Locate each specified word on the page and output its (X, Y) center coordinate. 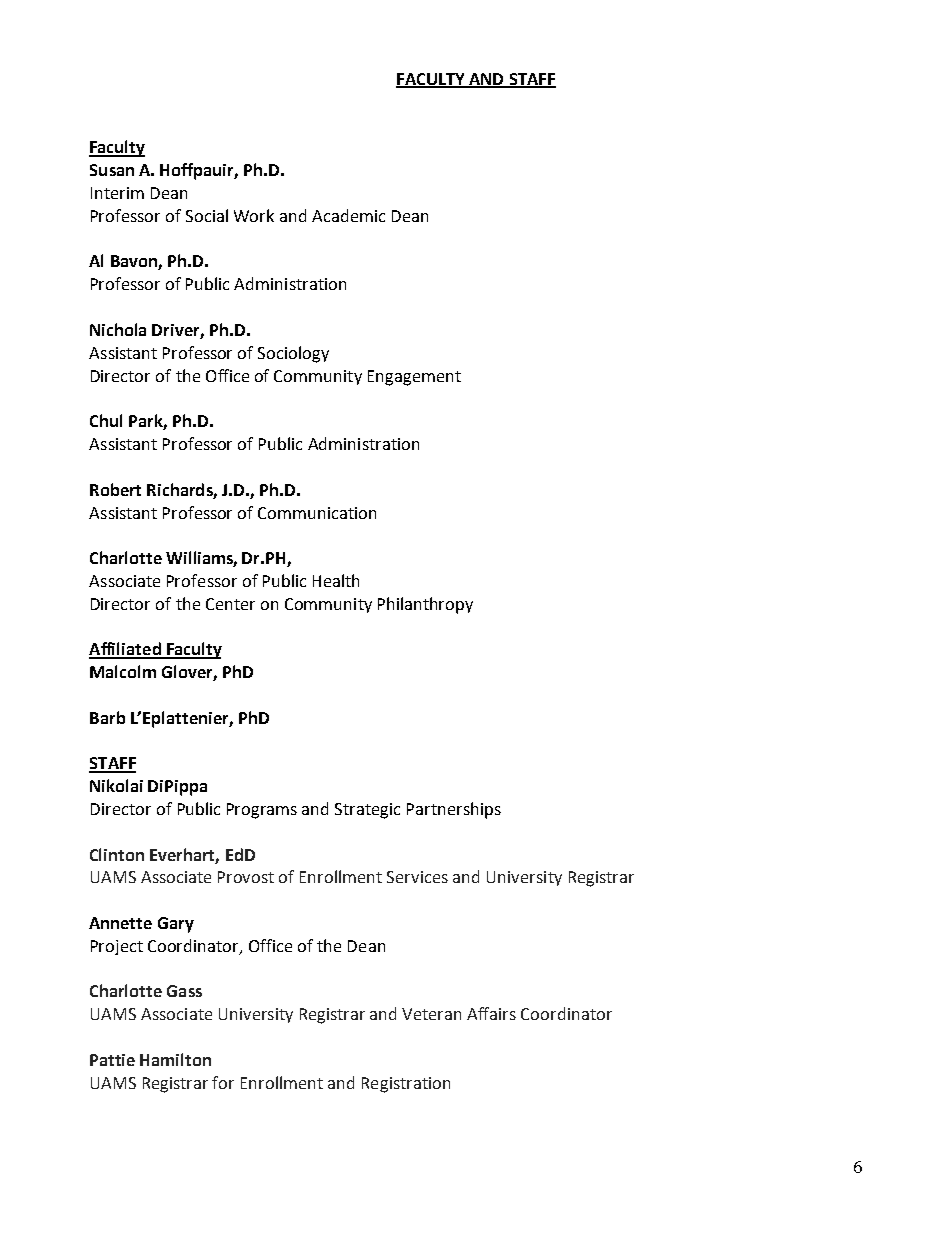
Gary (176, 925)
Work (254, 215)
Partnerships (454, 810)
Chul (106, 420)
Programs (262, 811)
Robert (115, 489)
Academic (348, 215)
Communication (317, 513)
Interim (117, 193)
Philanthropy (425, 605)
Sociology (293, 354)
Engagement (414, 378)
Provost (246, 877)
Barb (107, 717)
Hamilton (175, 1059)
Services (417, 877)
